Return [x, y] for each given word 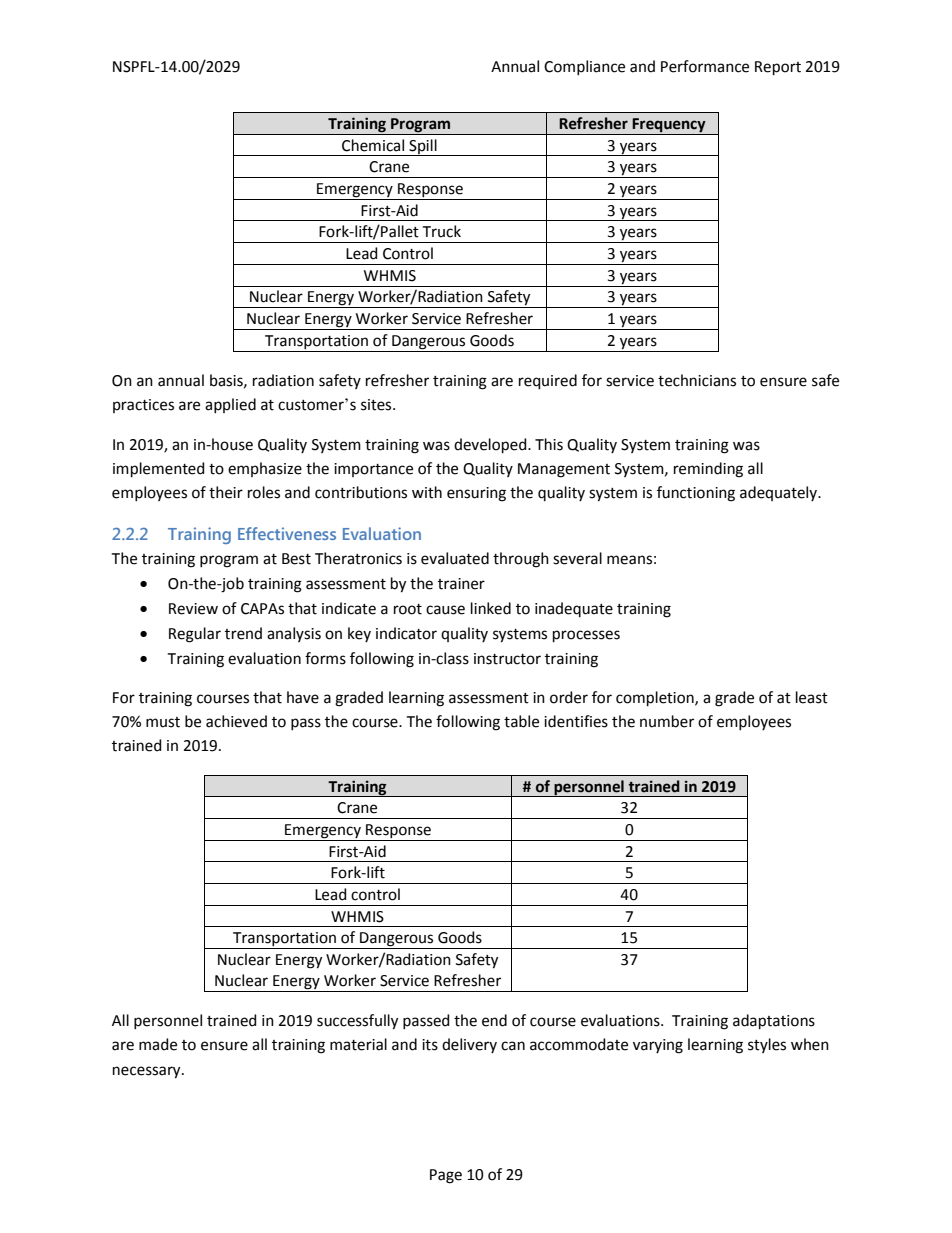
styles [767, 1045]
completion [656, 698]
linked [491, 608]
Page [446, 1176]
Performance [705, 66]
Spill [423, 147]
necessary [148, 1072]
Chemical [373, 145]
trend [243, 633]
